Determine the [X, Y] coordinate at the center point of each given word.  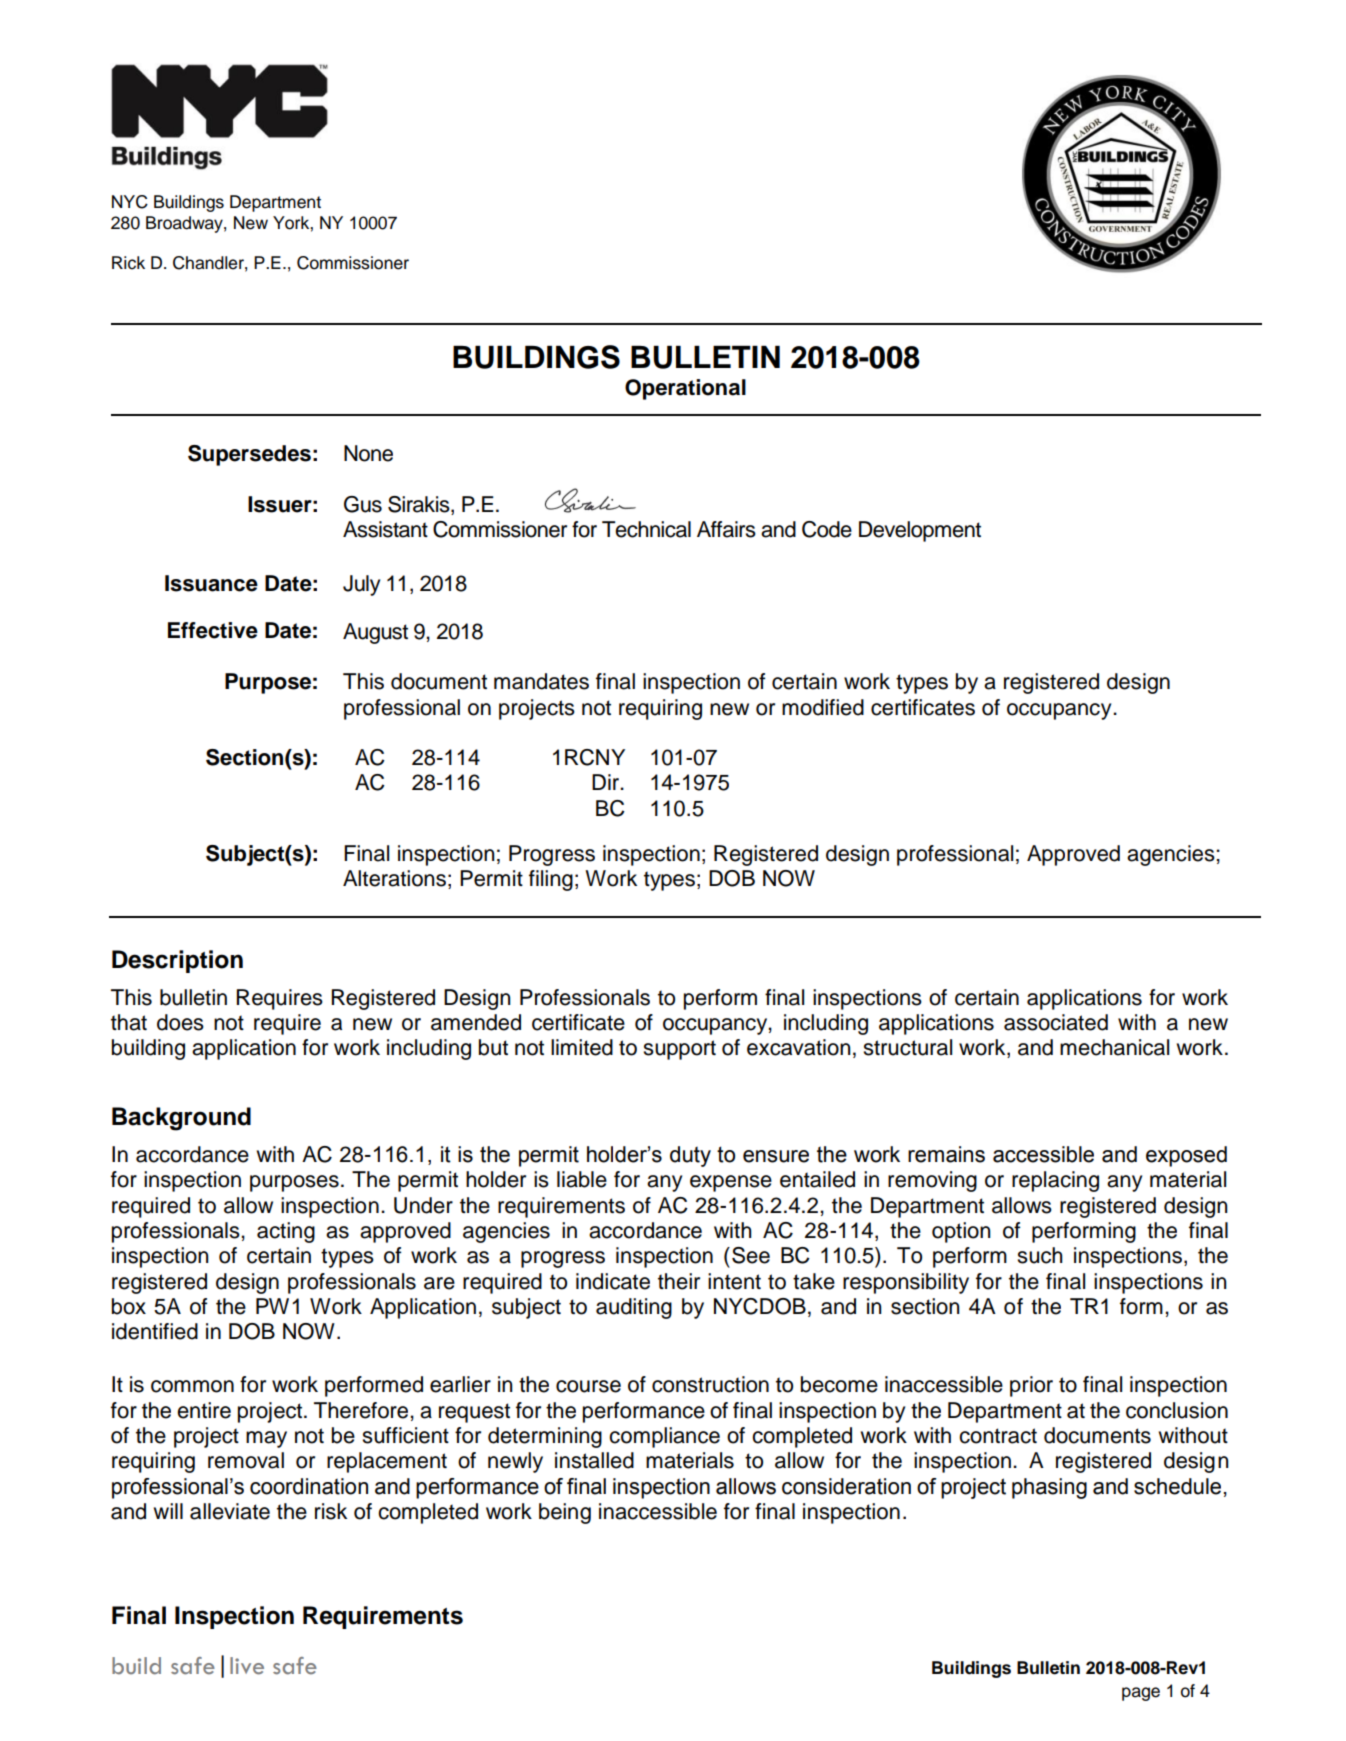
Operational [685, 389]
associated [1056, 1022]
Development [920, 531]
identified [155, 1331]
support [679, 1050]
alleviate [230, 1511]
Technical [646, 529]
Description [177, 961]
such [1040, 1255]
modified [823, 707]
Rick [128, 263]
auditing [634, 1308]
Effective [213, 630]
